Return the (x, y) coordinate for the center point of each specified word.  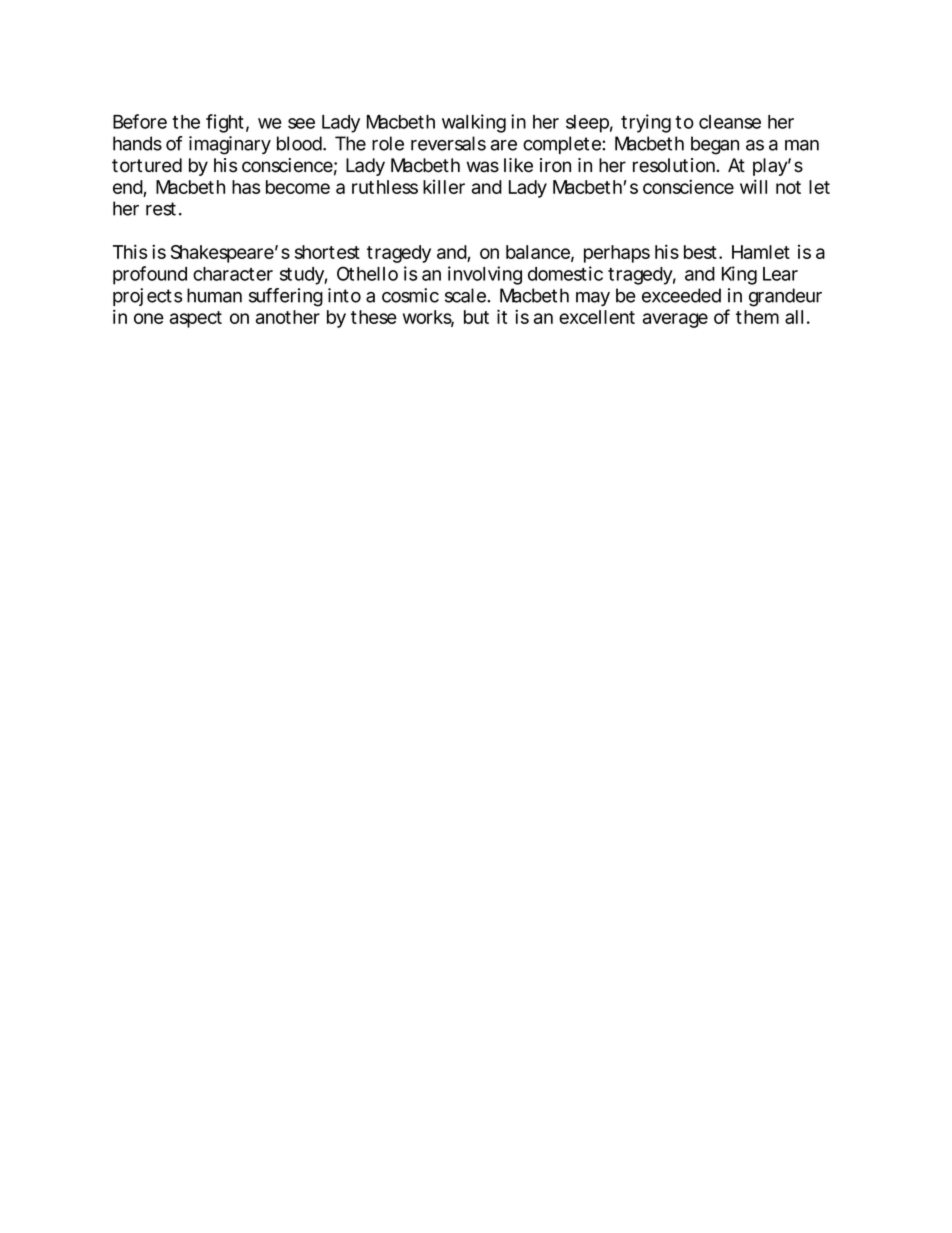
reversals (448, 143)
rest (161, 209)
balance (538, 252)
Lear (780, 274)
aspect (196, 319)
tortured (147, 165)
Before (140, 121)
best (702, 252)
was (483, 167)
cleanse (730, 122)
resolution (674, 165)
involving (485, 275)
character (233, 274)
